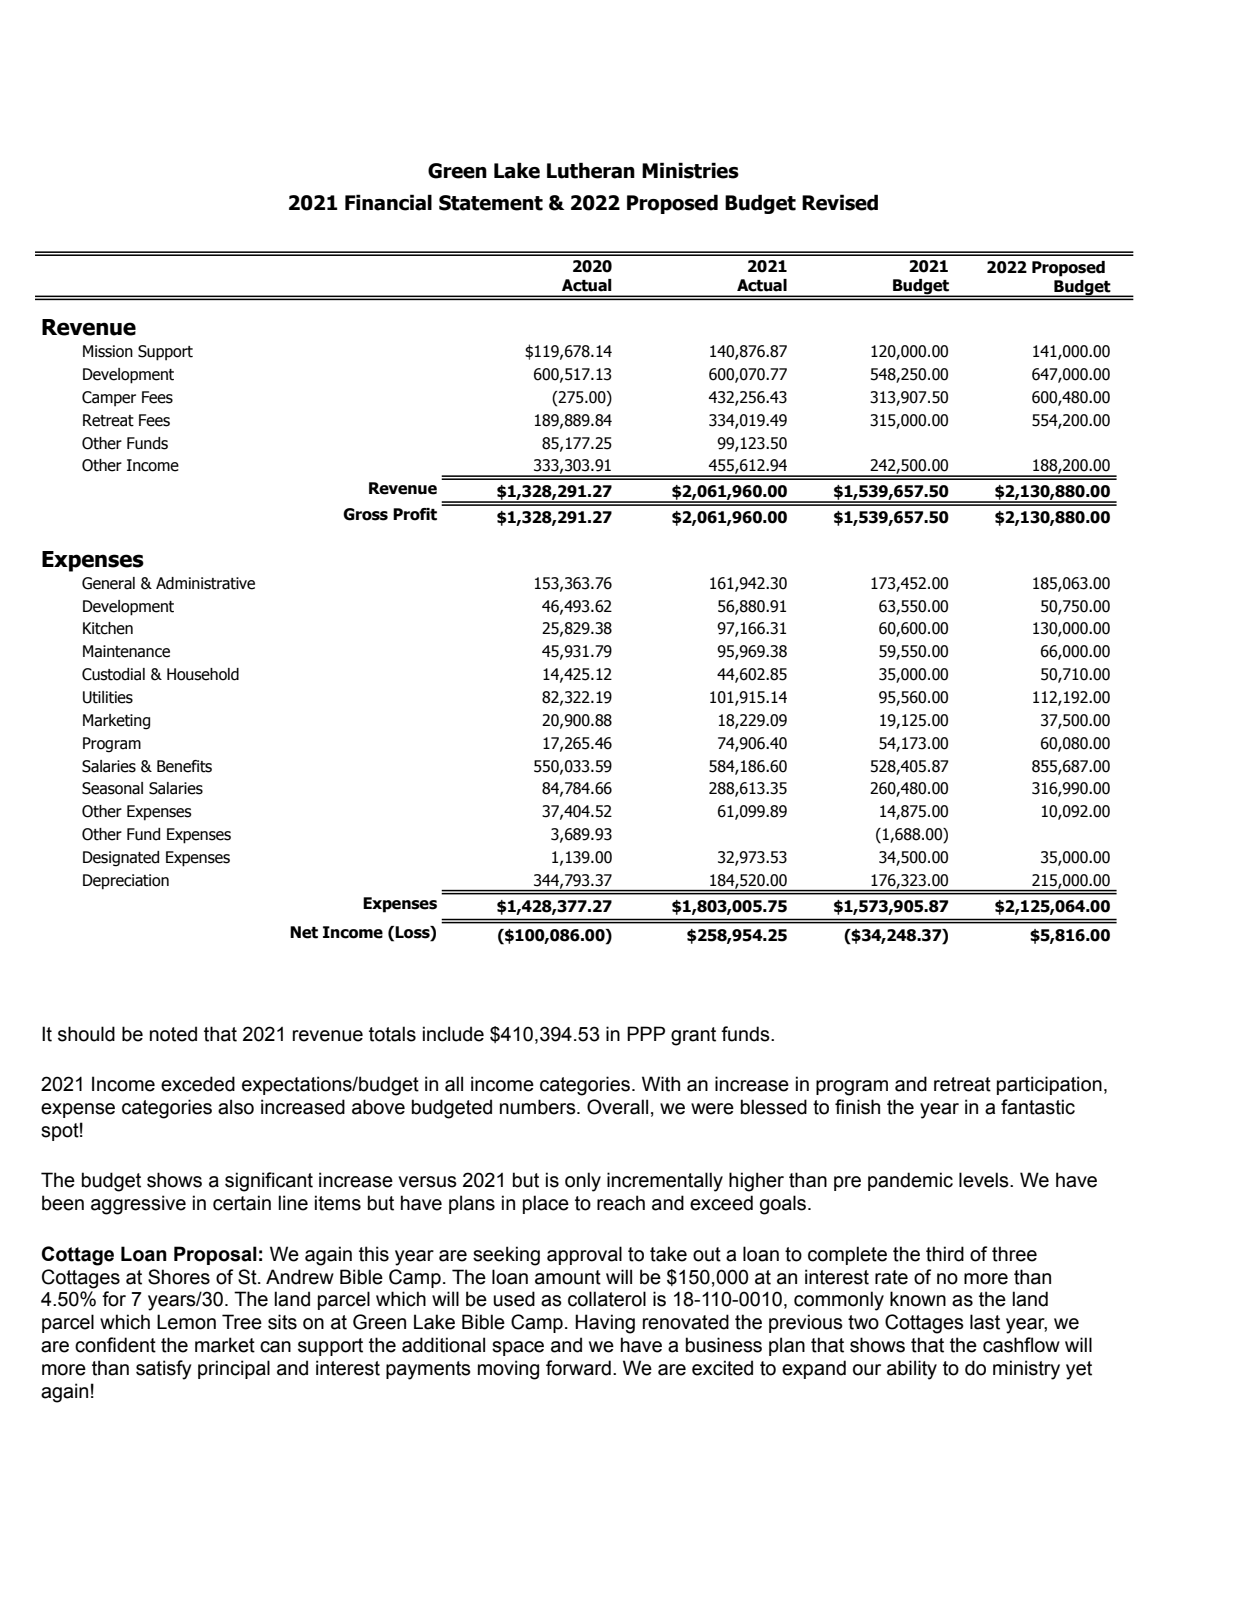 The height and width of the page is (1609, 1243). I want to click on Financial, so click(388, 202).
